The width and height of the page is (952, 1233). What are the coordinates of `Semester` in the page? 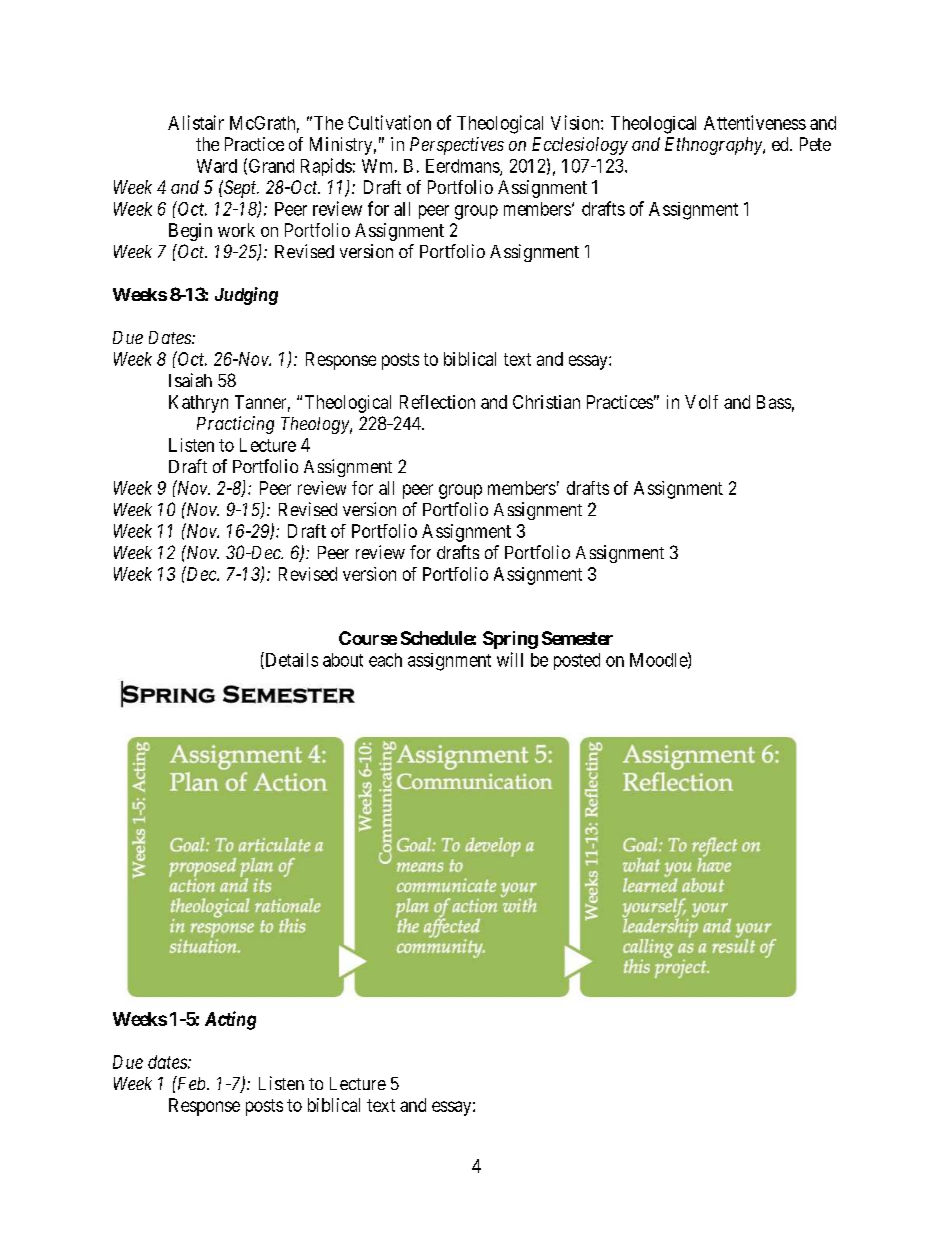 It's located at (577, 638).
